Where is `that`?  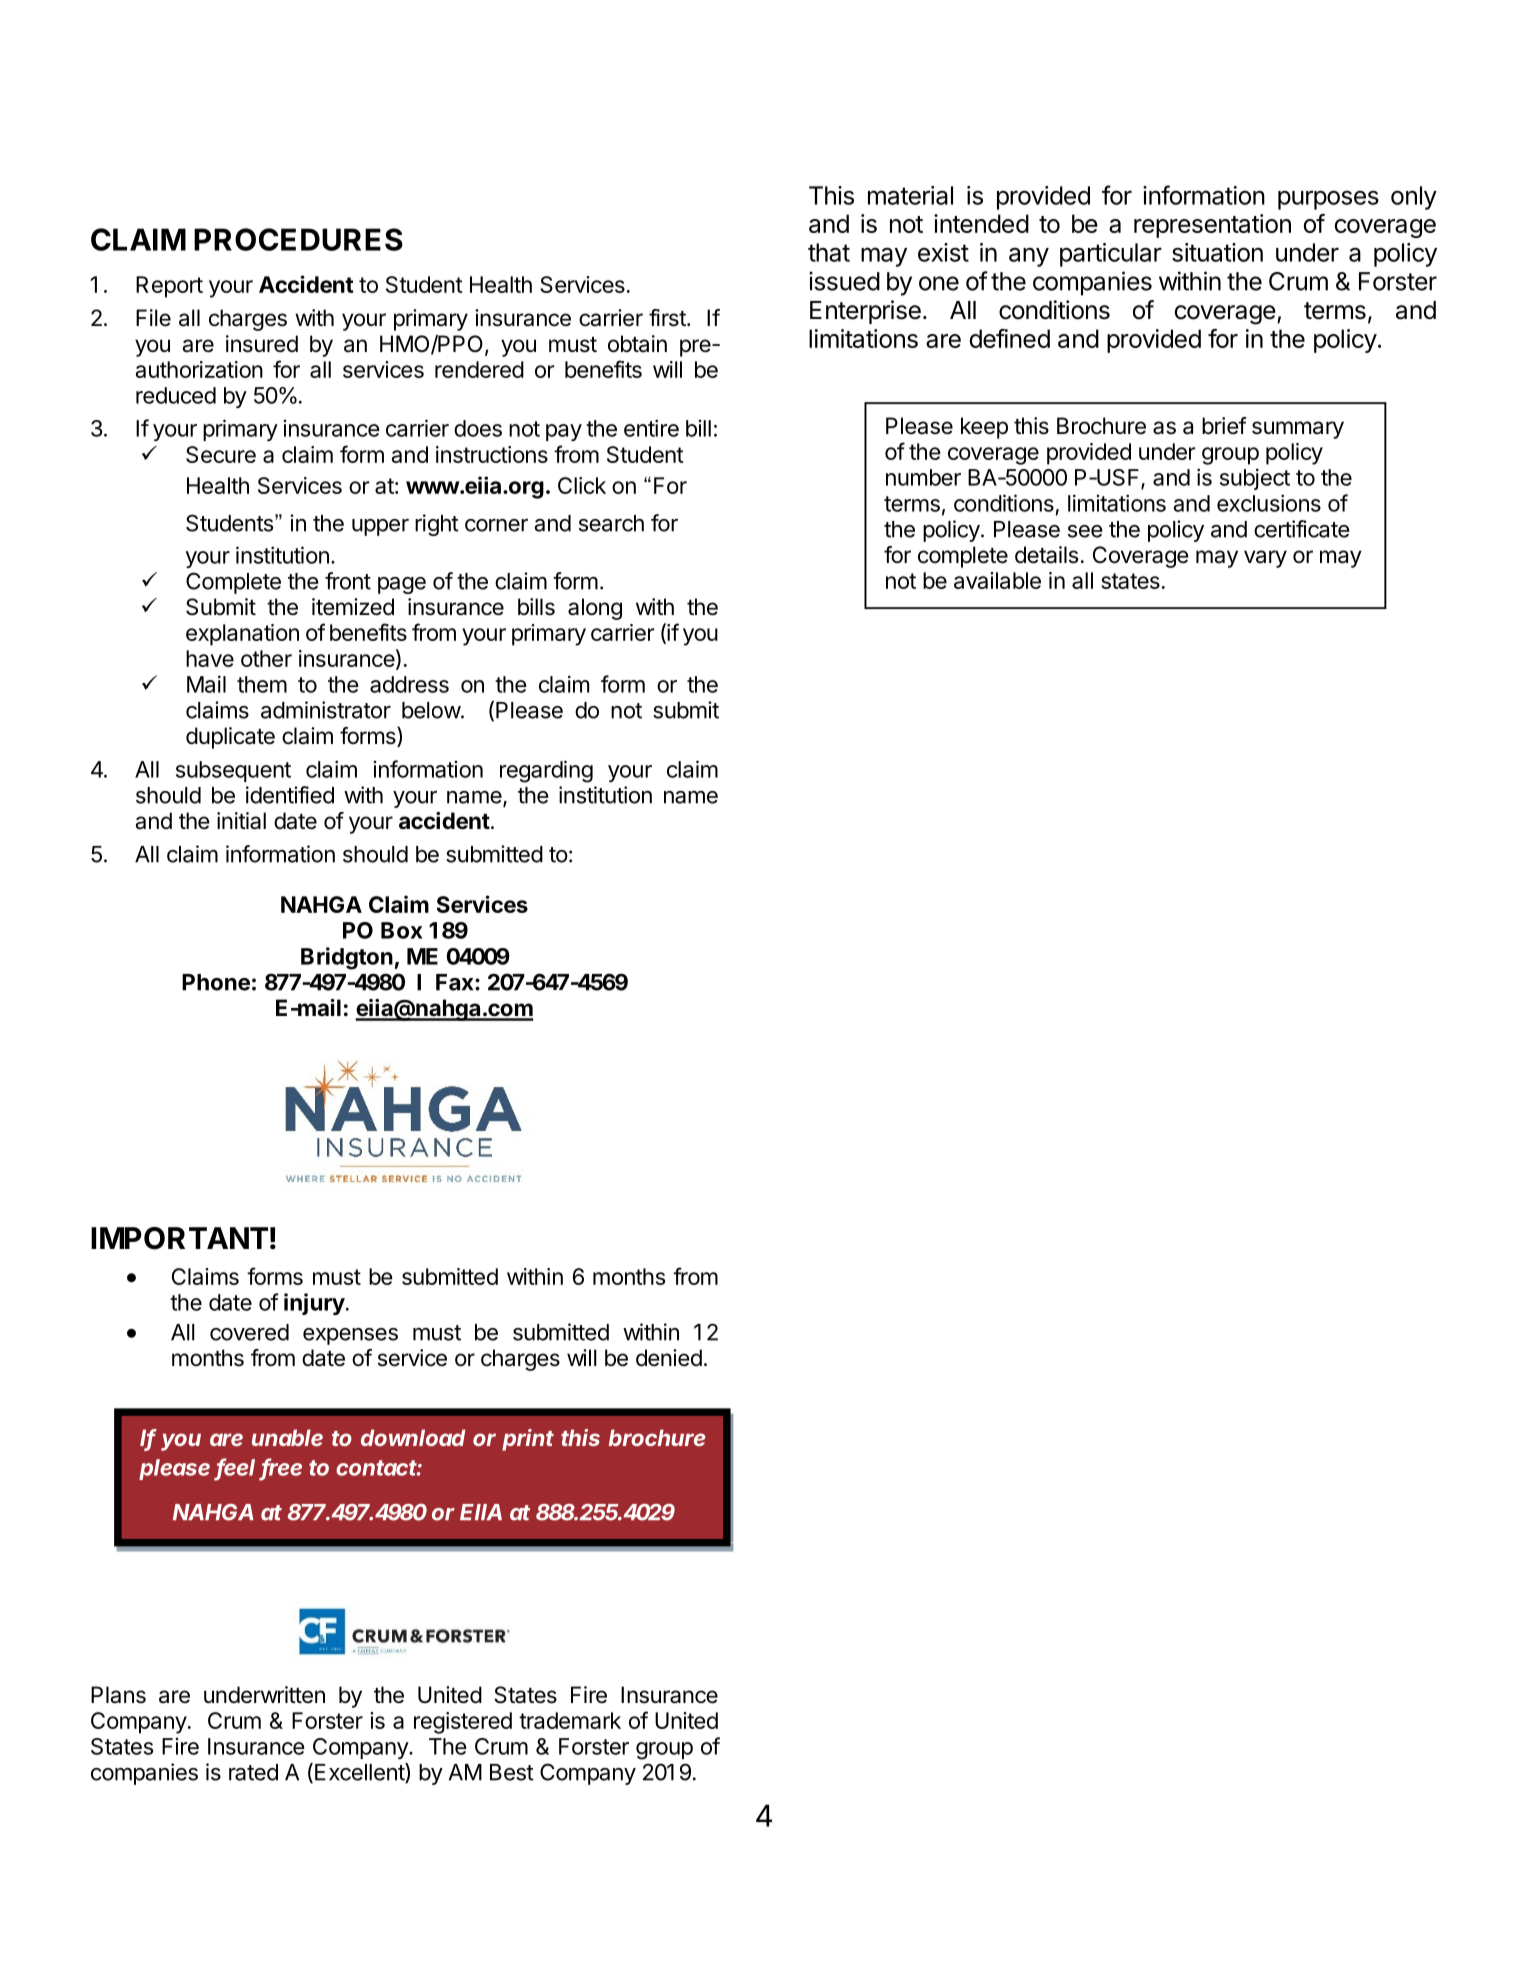 that is located at coordinates (829, 252).
